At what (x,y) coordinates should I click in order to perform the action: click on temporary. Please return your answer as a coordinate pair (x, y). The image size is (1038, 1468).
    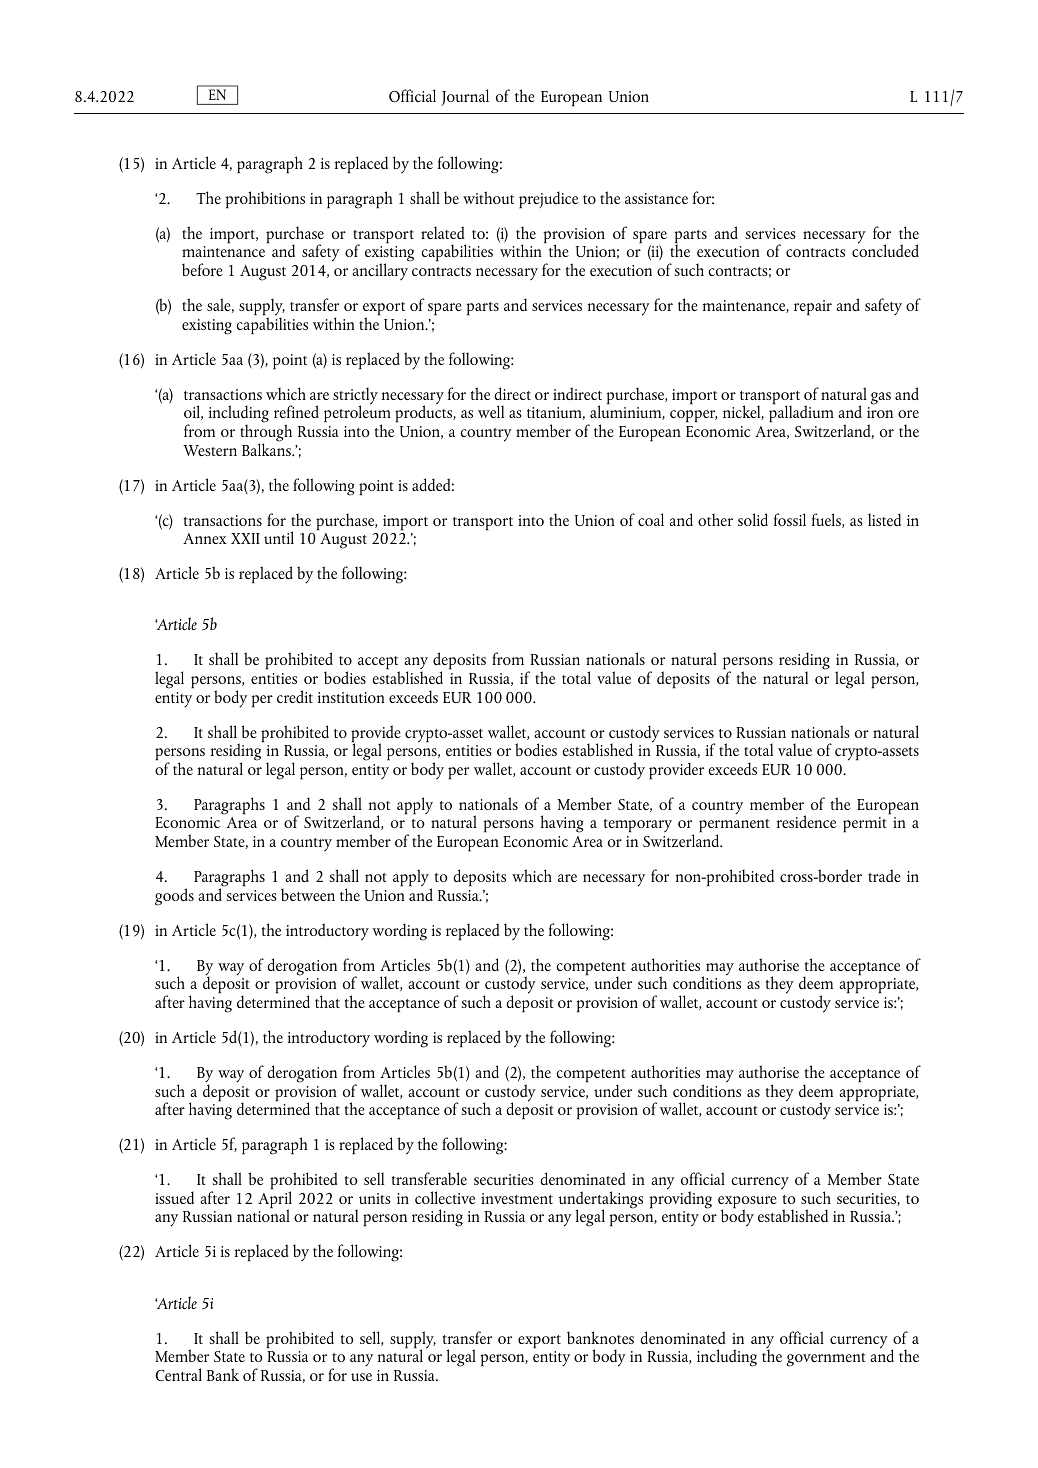
    Looking at the image, I should click on (638, 826).
